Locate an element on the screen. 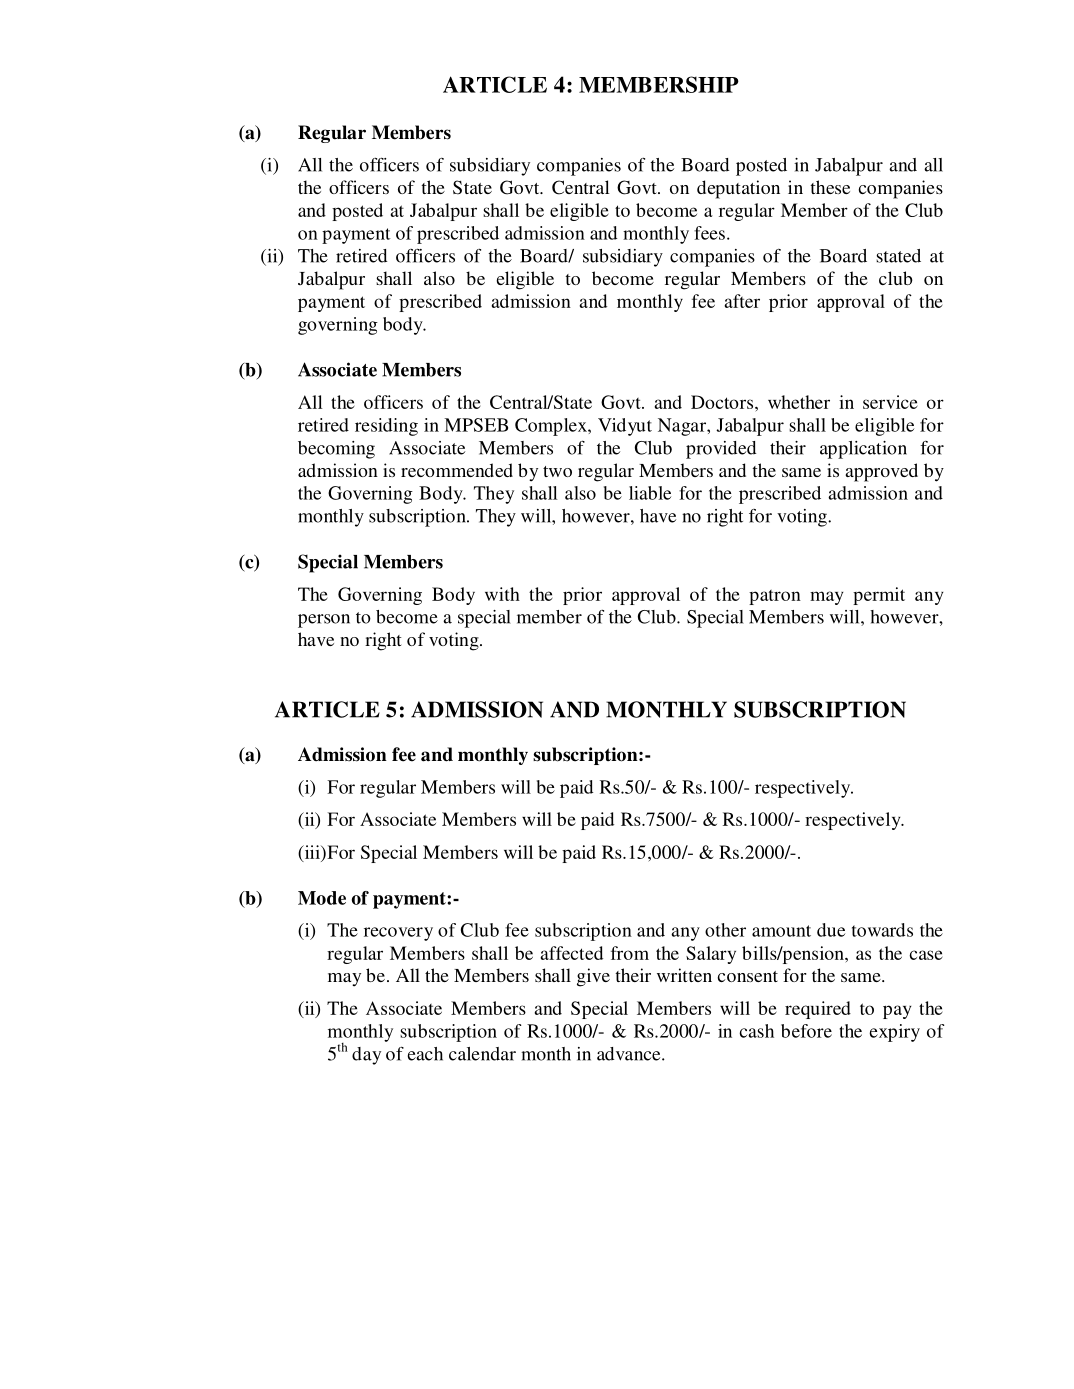  each is located at coordinates (425, 1054).
